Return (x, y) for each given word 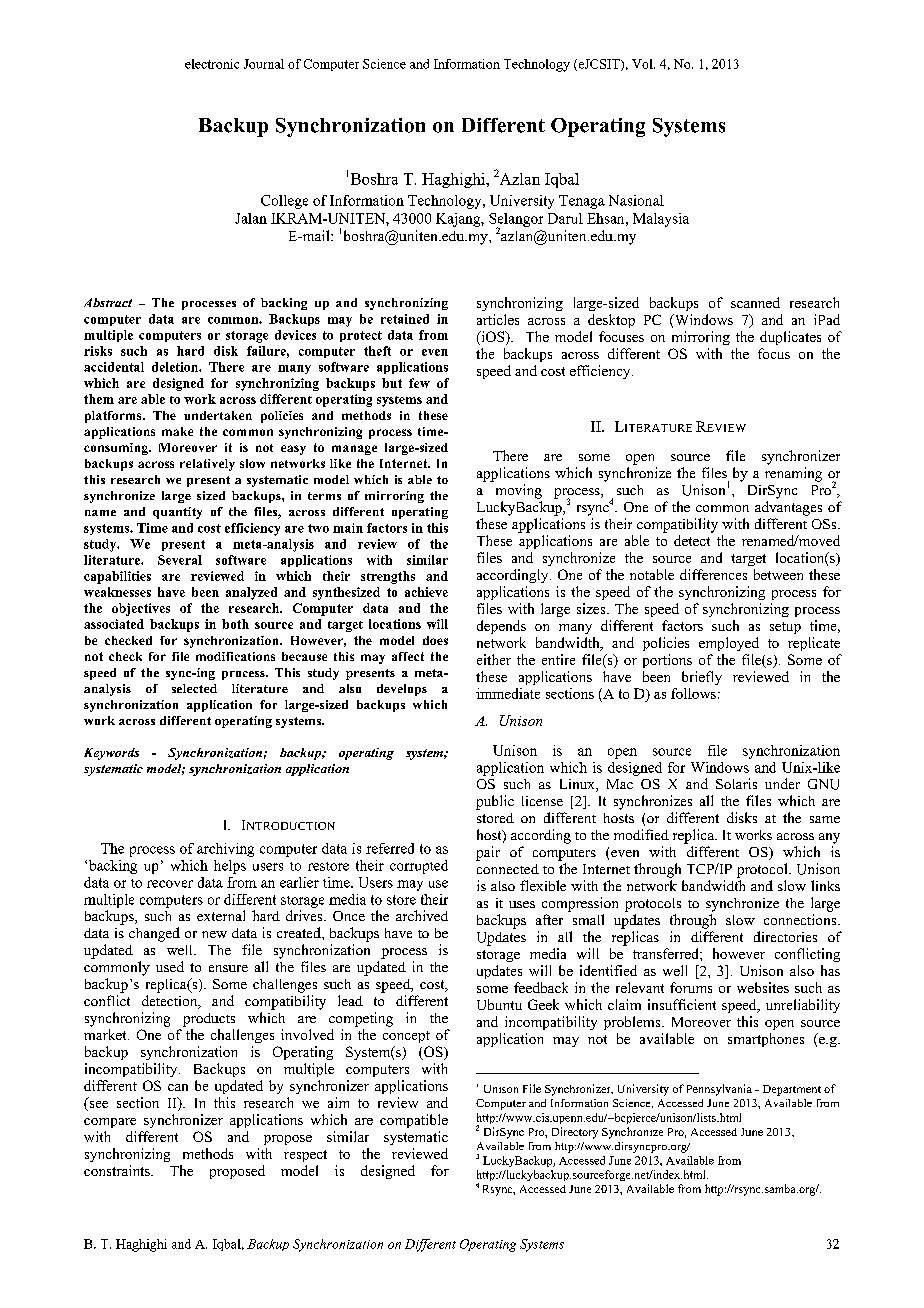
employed (729, 644)
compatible (414, 1121)
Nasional (636, 200)
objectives (141, 609)
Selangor (516, 221)
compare (110, 1123)
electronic (212, 64)
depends (501, 627)
